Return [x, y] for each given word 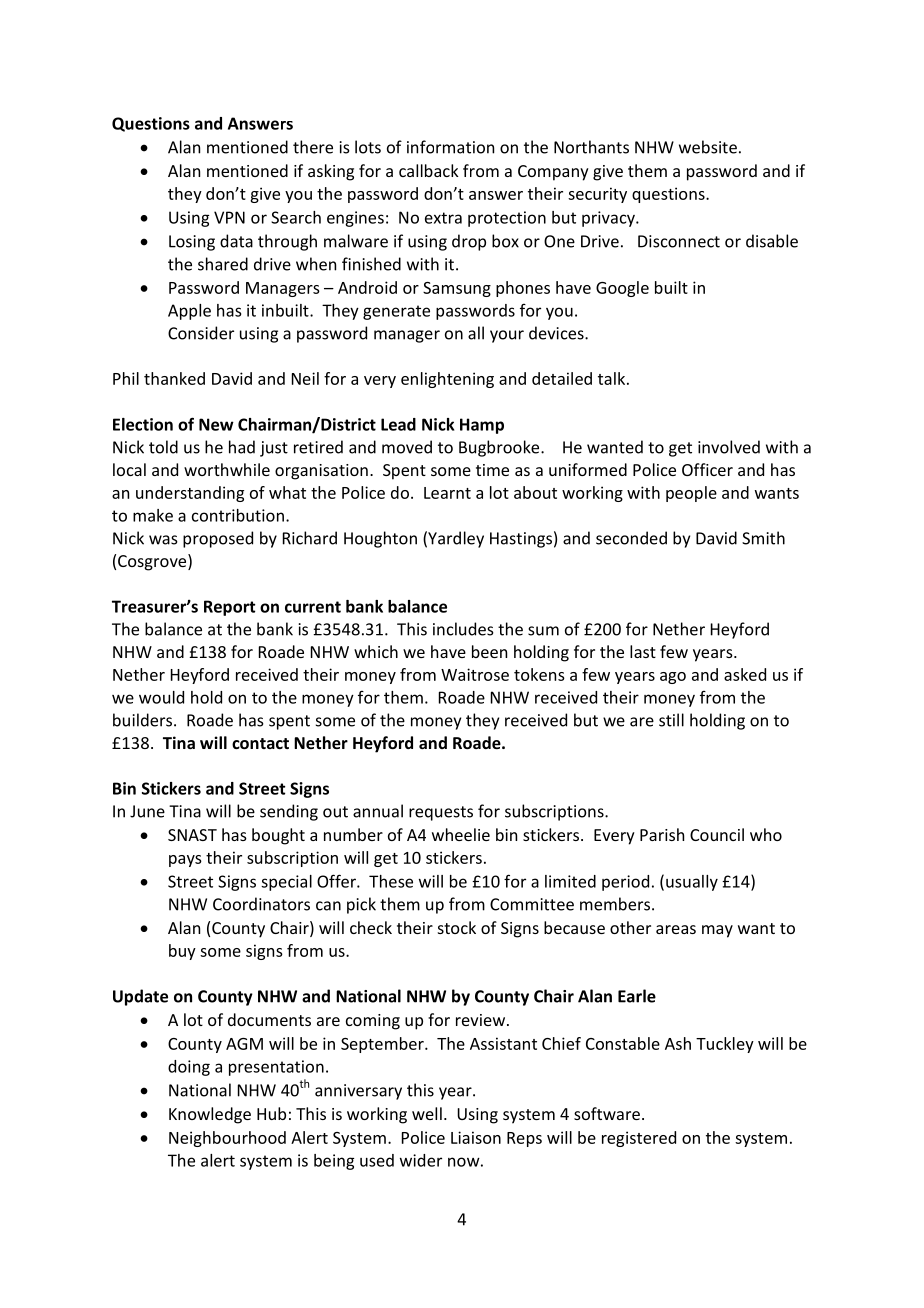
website [708, 147]
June [147, 811]
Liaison [476, 1137]
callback [429, 170]
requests [441, 813]
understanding [190, 494]
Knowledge [210, 1115]
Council [717, 834]
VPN [229, 217]
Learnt [447, 493]
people [691, 494]
